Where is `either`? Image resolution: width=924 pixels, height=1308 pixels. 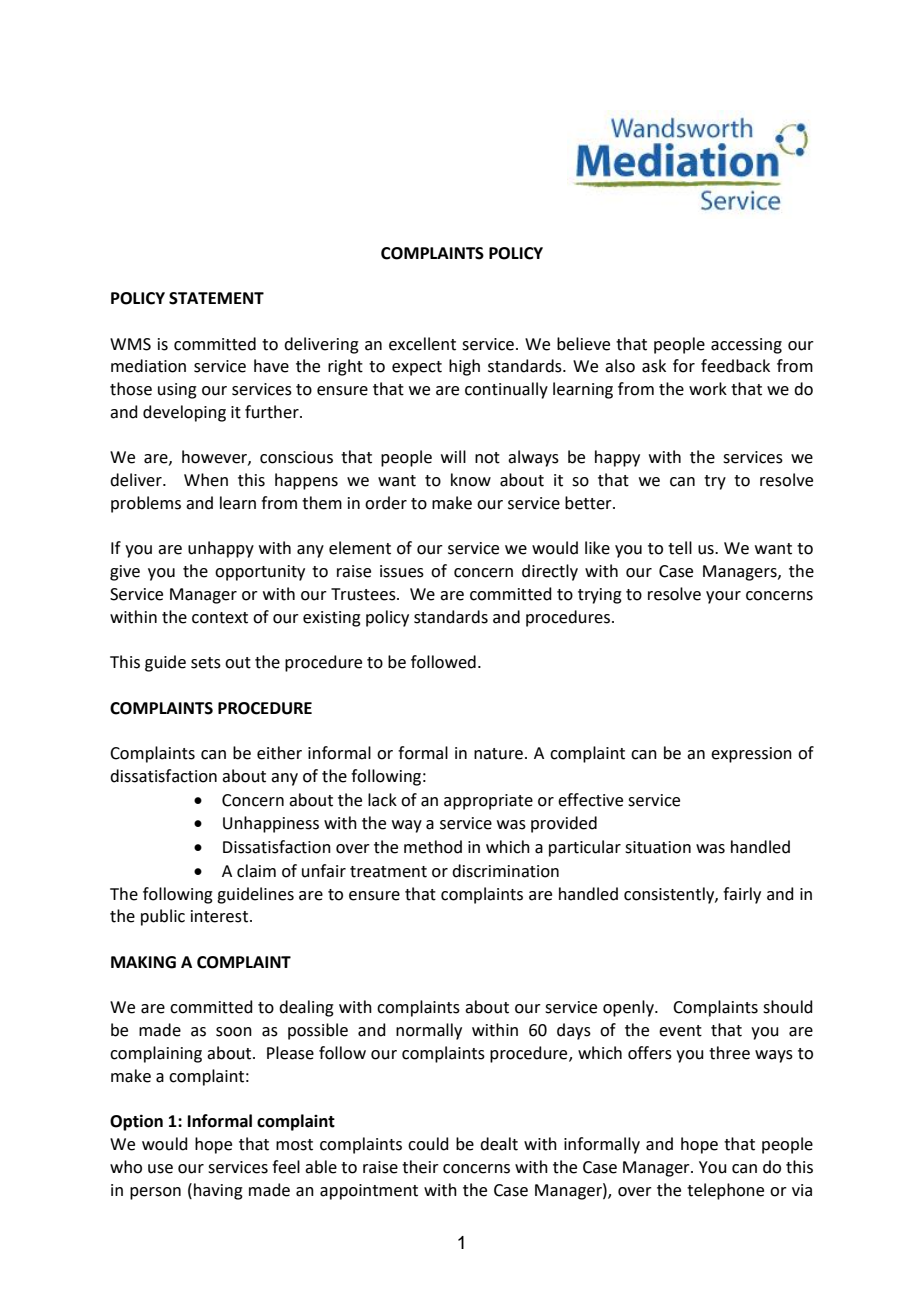 either is located at coordinates (279, 753).
